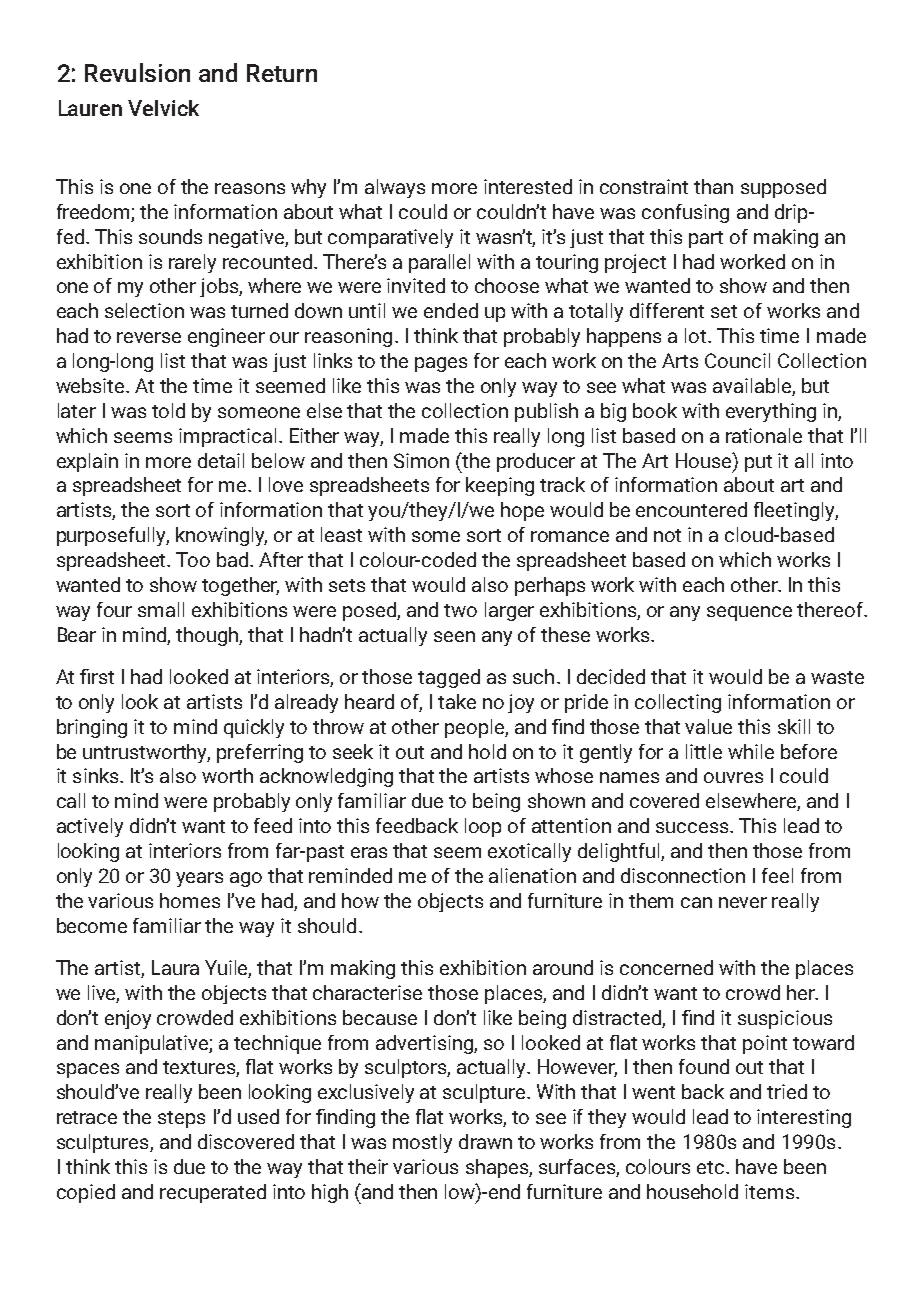 The height and width of the screenshot is (1308, 924). Describe the element at coordinates (181, 1119) in the screenshot. I see `steps` at that location.
